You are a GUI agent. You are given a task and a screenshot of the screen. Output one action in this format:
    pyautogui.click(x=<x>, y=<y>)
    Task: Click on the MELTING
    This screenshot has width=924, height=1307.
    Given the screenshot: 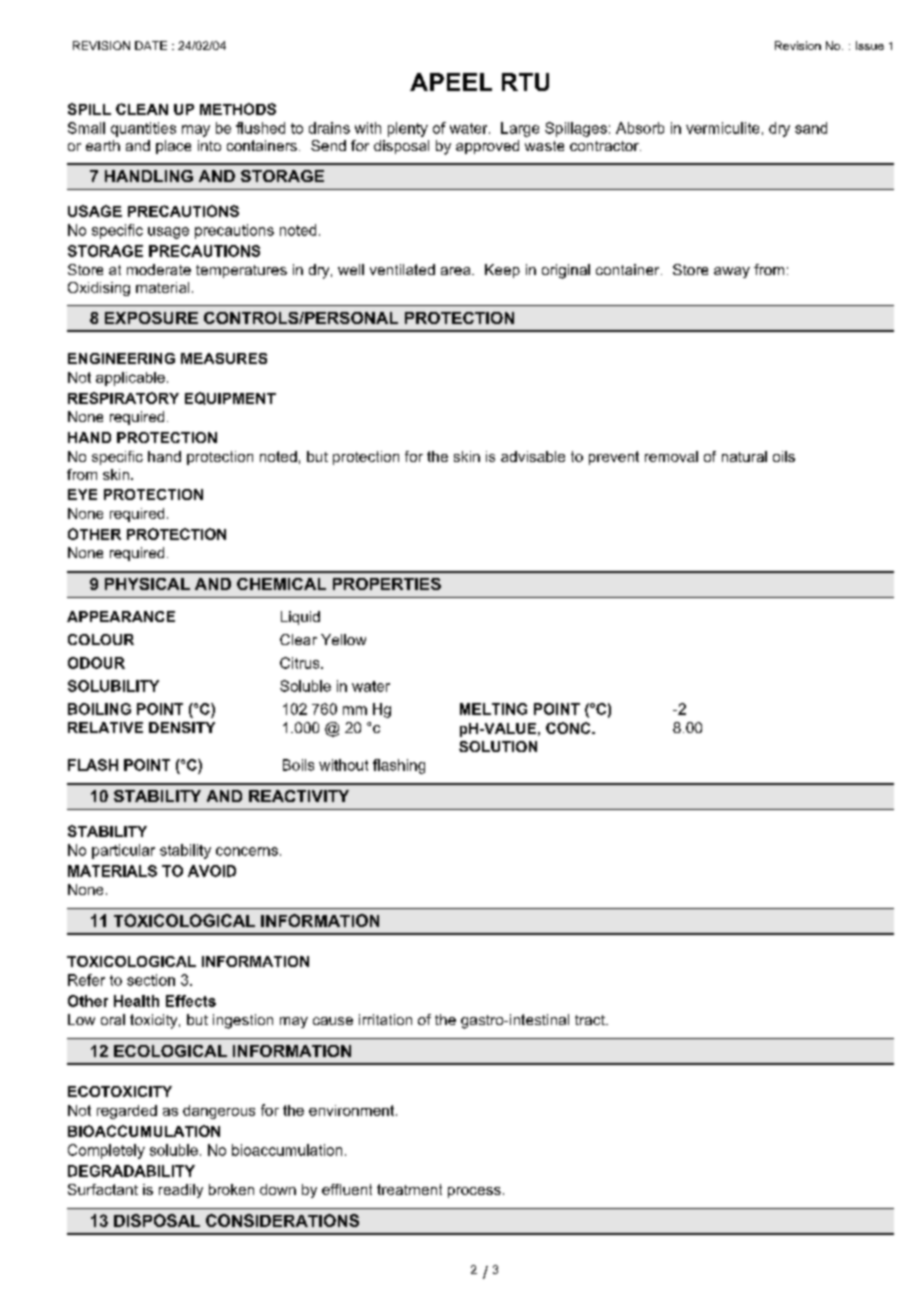 What is the action you would take?
    pyautogui.click(x=493, y=709)
